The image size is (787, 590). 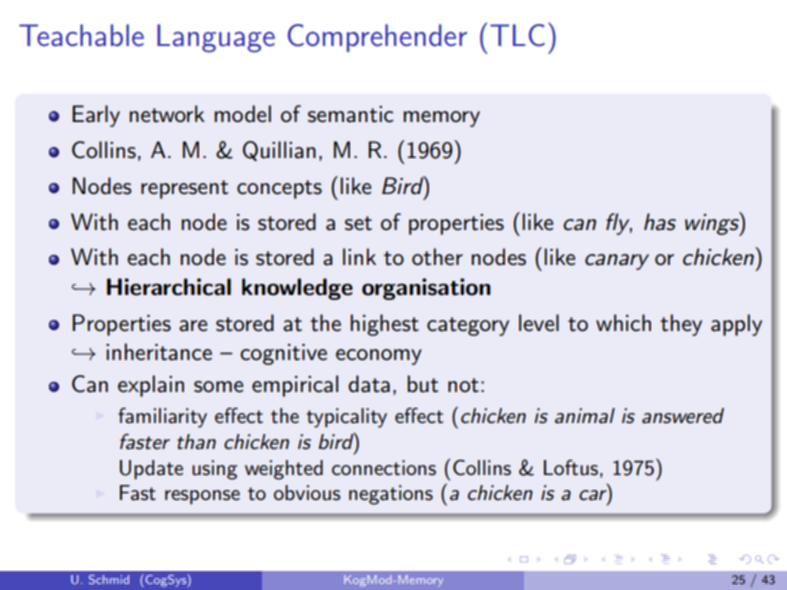 I want to click on Schmid, so click(x=109, y=579).
